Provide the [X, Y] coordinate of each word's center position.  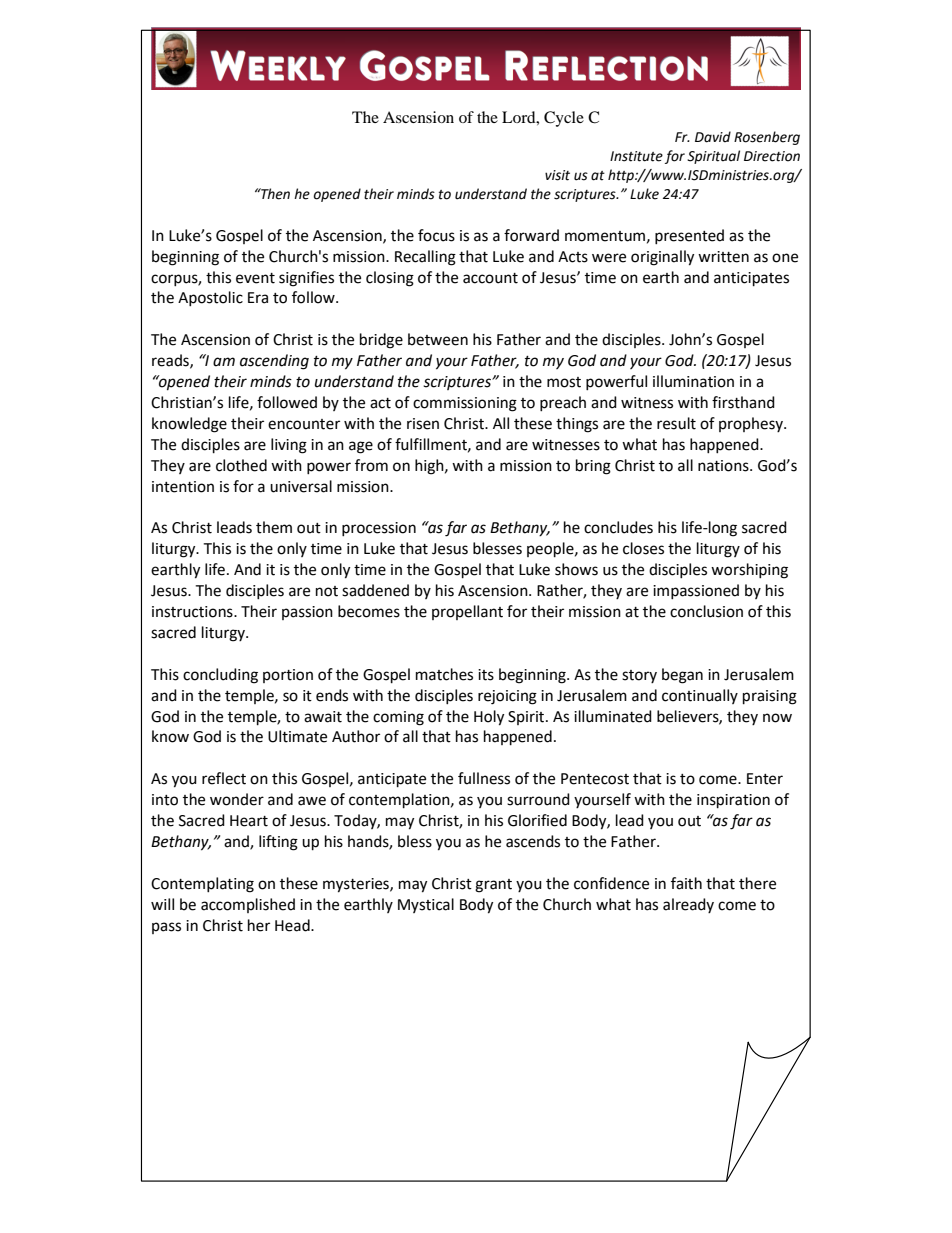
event [255, 278]
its [486, 675]
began [682, 676]
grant [493, 886]
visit [557, 175]
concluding [220, 676]
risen [423, 424]
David [713, 137]
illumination [693, 381]
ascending [274, 362]
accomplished [248, 905]
